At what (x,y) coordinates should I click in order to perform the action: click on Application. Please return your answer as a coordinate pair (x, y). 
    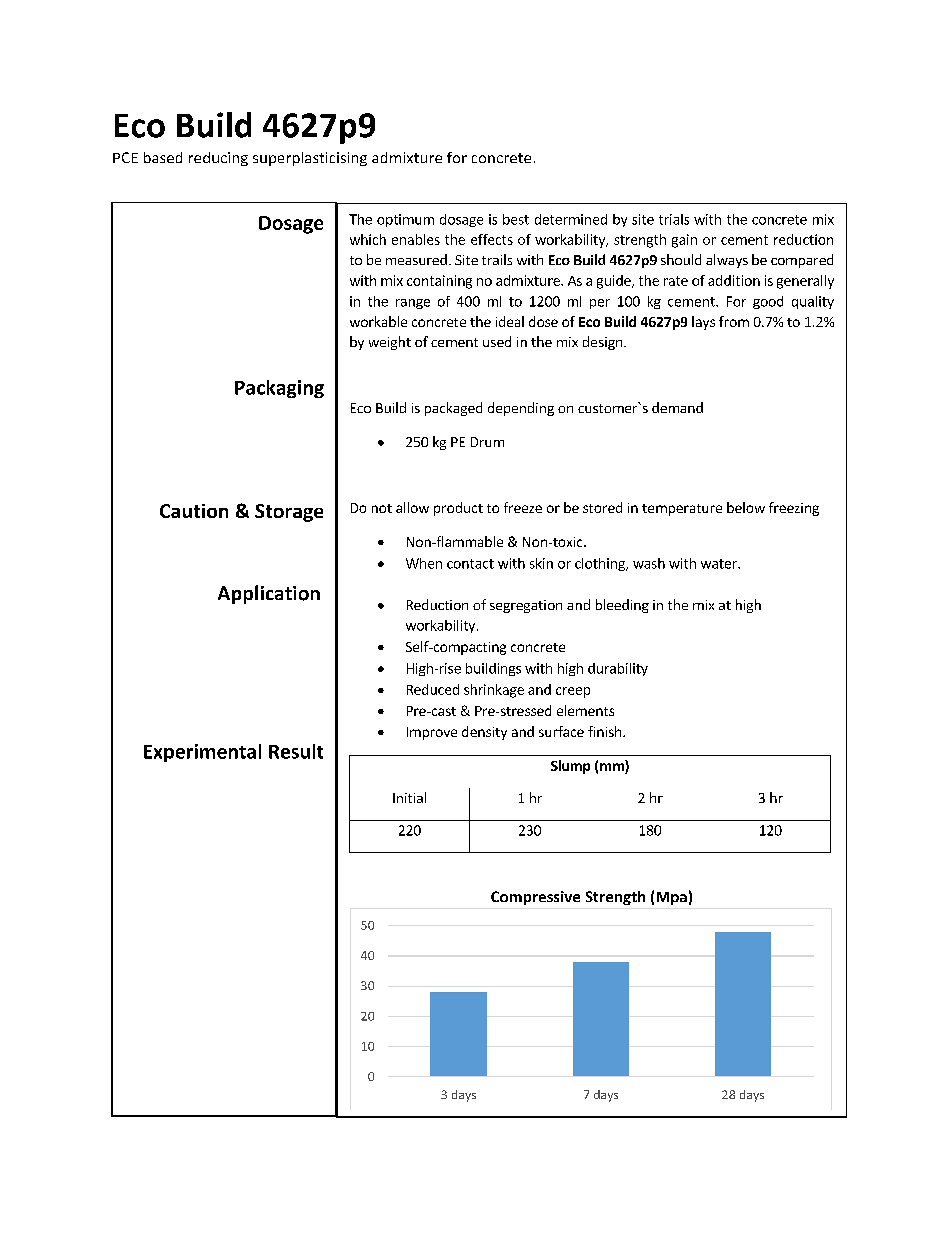
    Looking at the image, I should click on (269, 594).
